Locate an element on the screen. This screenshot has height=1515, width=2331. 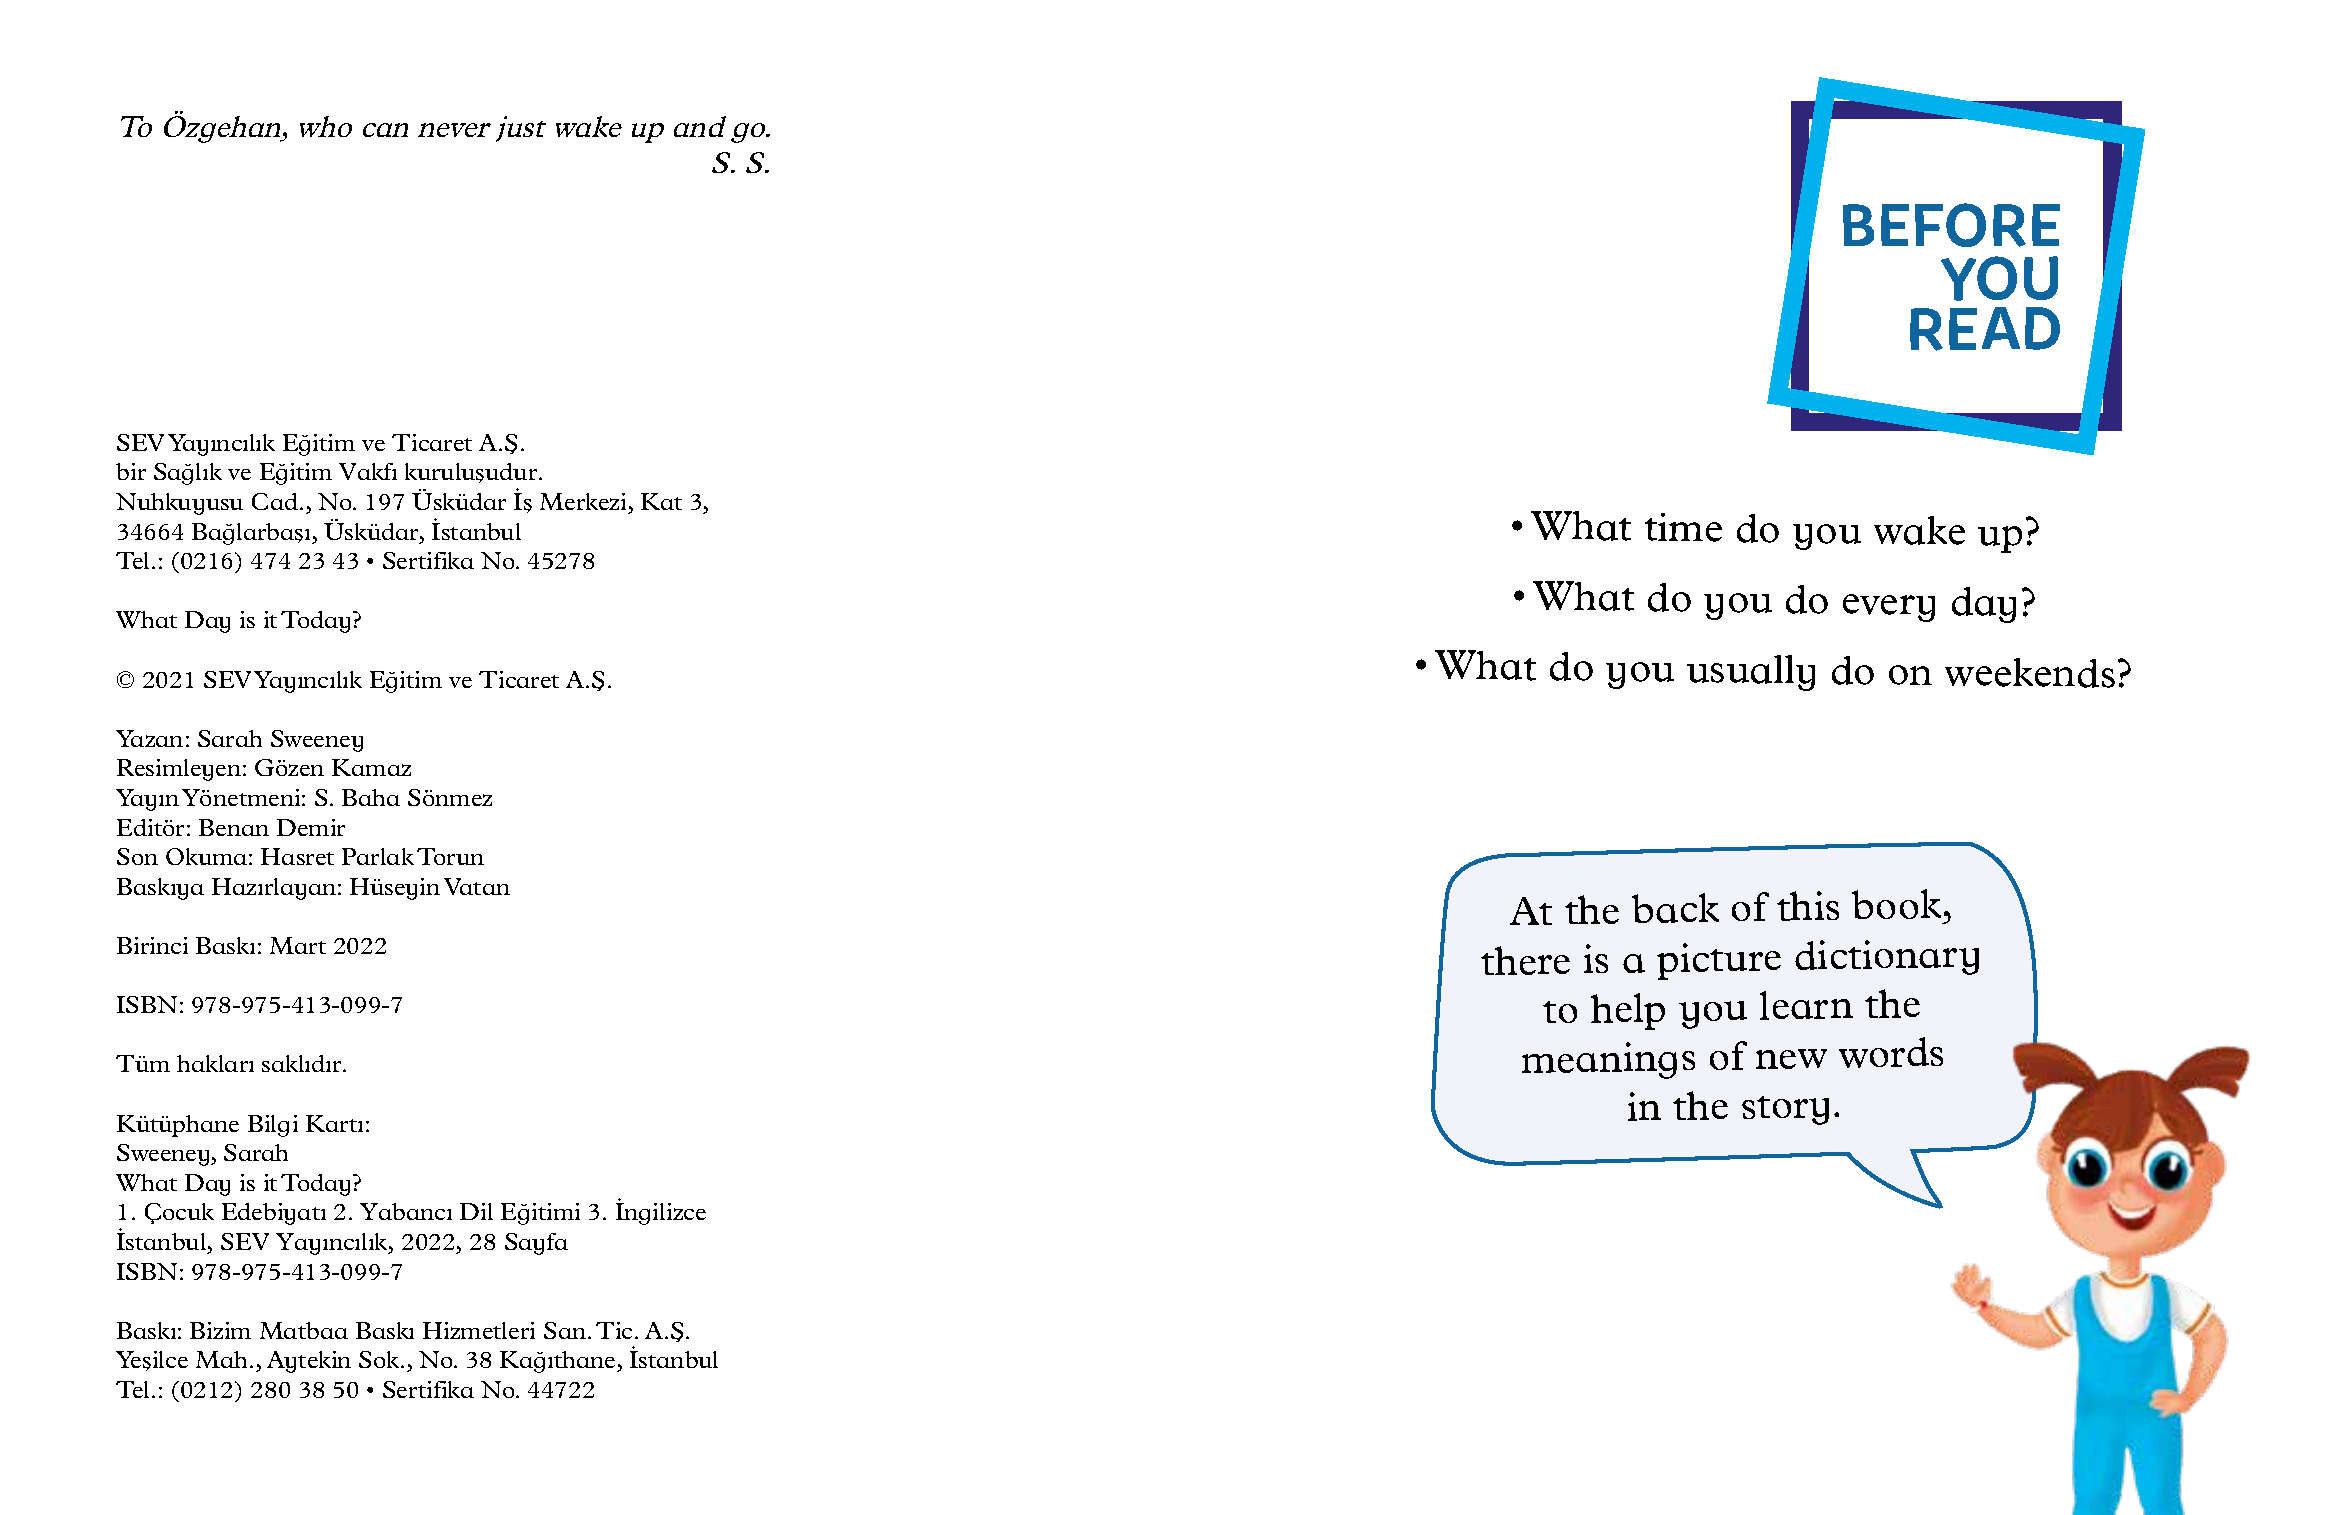
READ is located at coordinates (1985, 329).
